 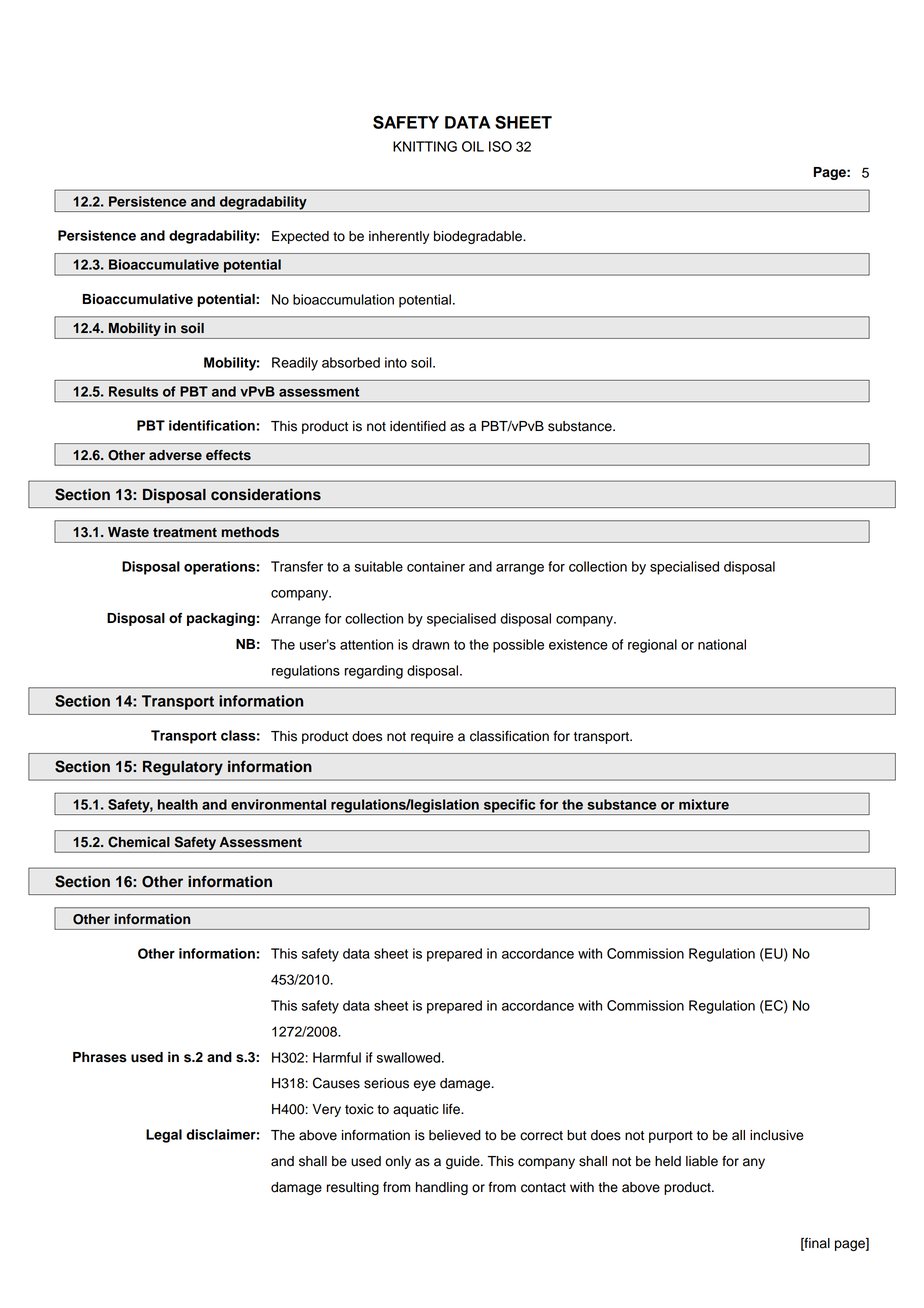 I want to click on KNITTING, so click(x=425, y=146).
